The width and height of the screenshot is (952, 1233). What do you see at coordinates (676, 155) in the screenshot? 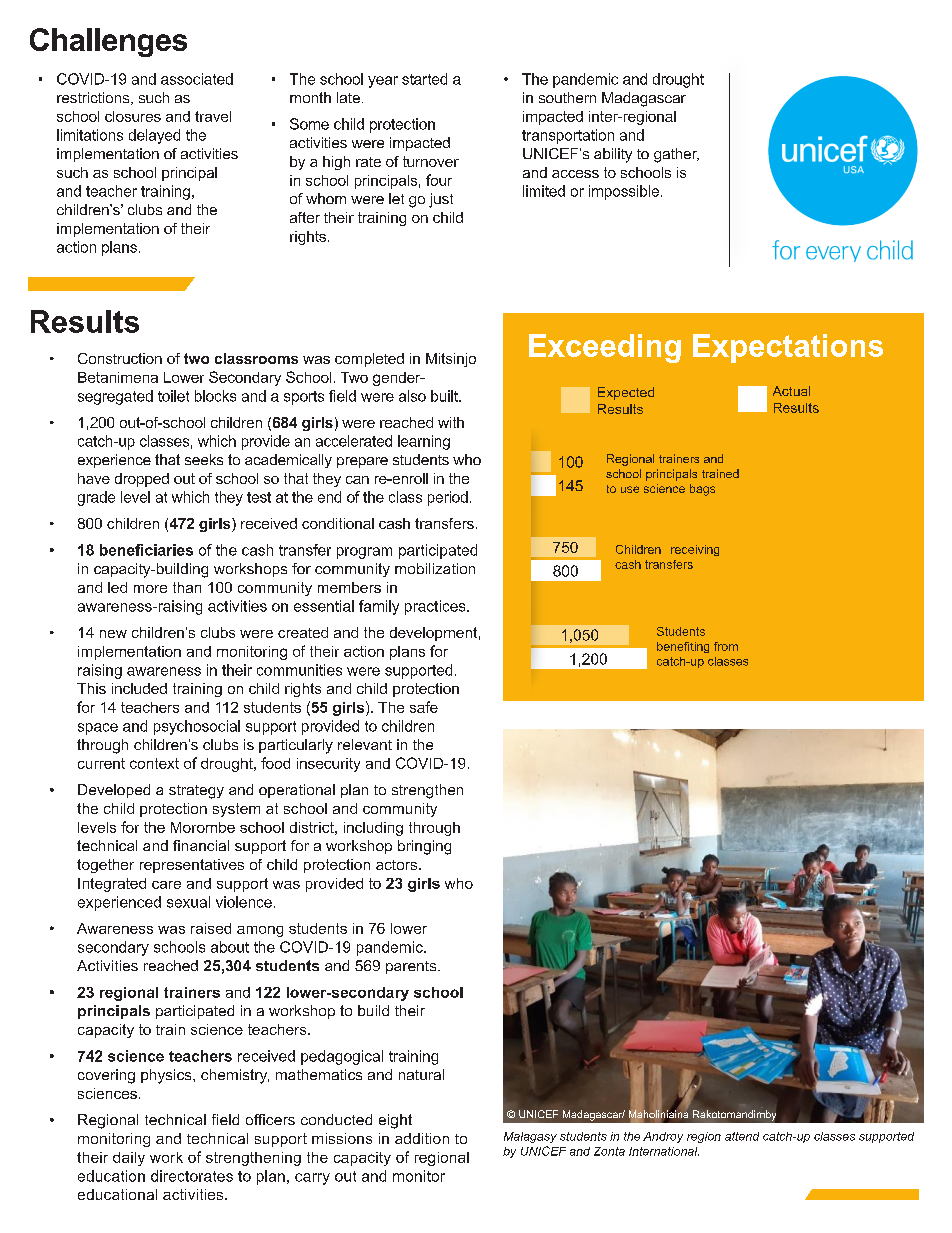
I see `gather` at bounding box center [676, 155].
